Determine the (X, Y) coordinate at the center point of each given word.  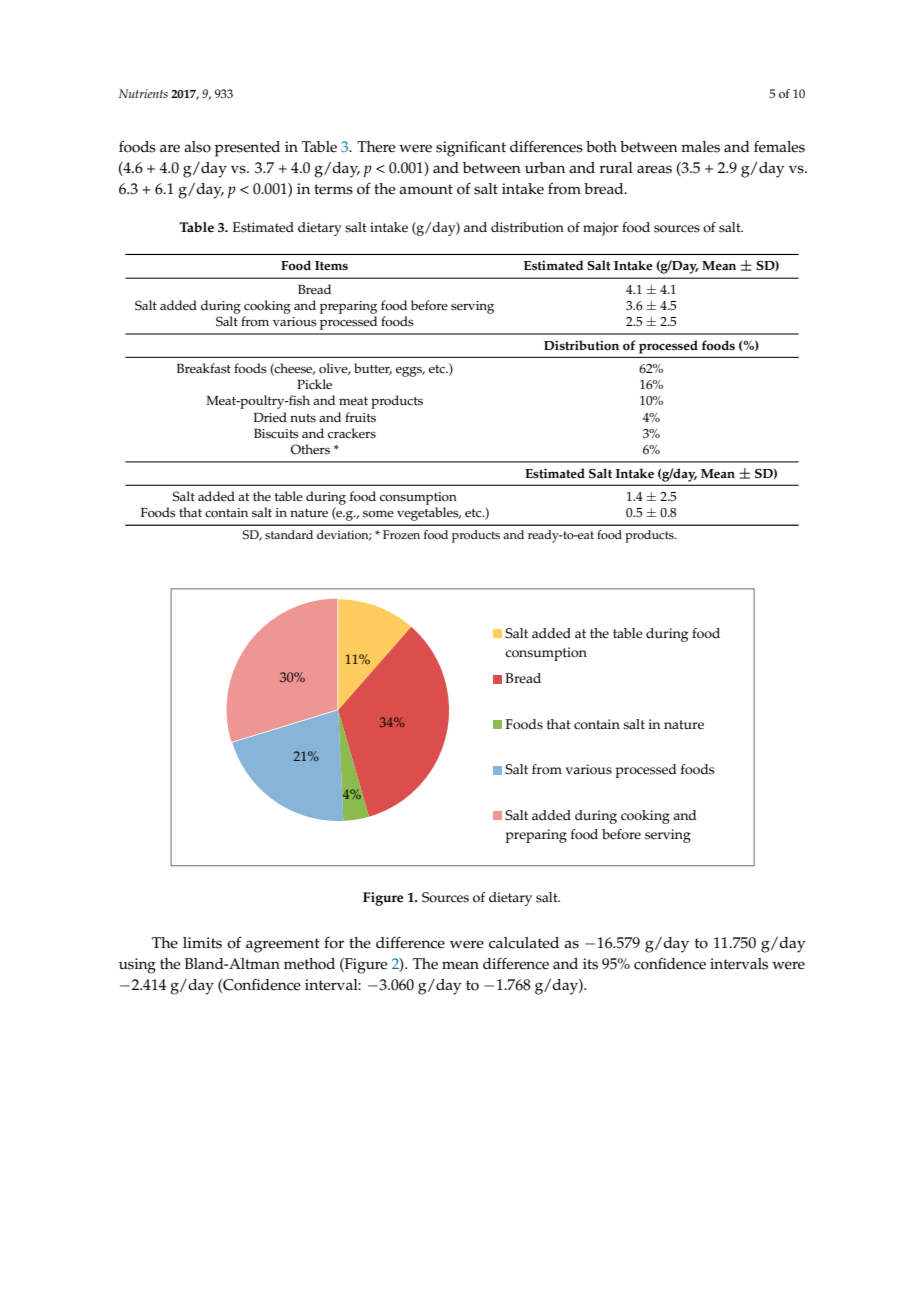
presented (247, 149)
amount (426, 189)
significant (471, 149)
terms (333, 189)
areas (654, 169)
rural (616, 167)
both (601, 147)
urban (545, 167)
